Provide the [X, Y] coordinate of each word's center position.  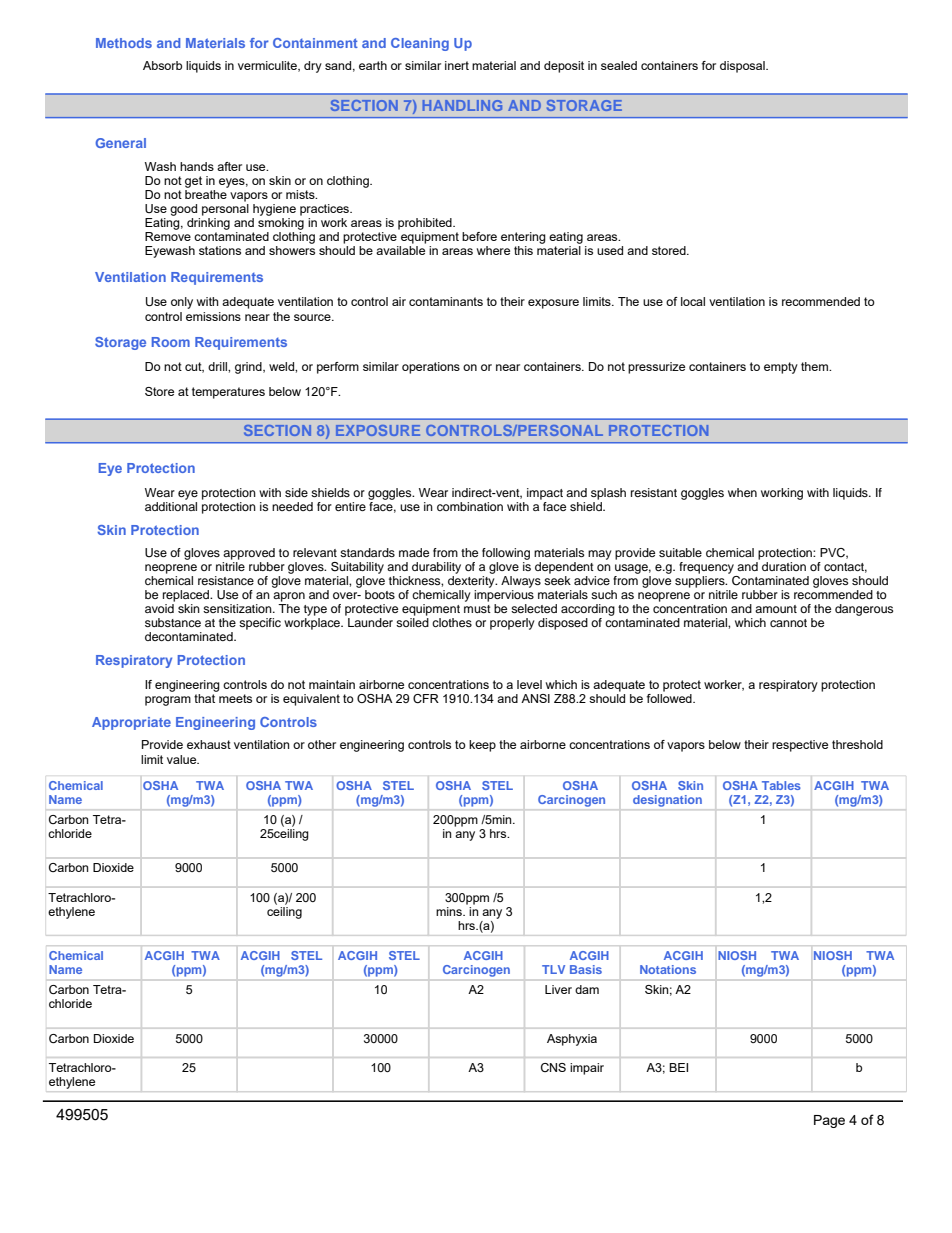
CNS [553, 1067]
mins [450, 911]
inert [457, 65]
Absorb [162, 65]
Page [829, 1121]
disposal [743, 67]
